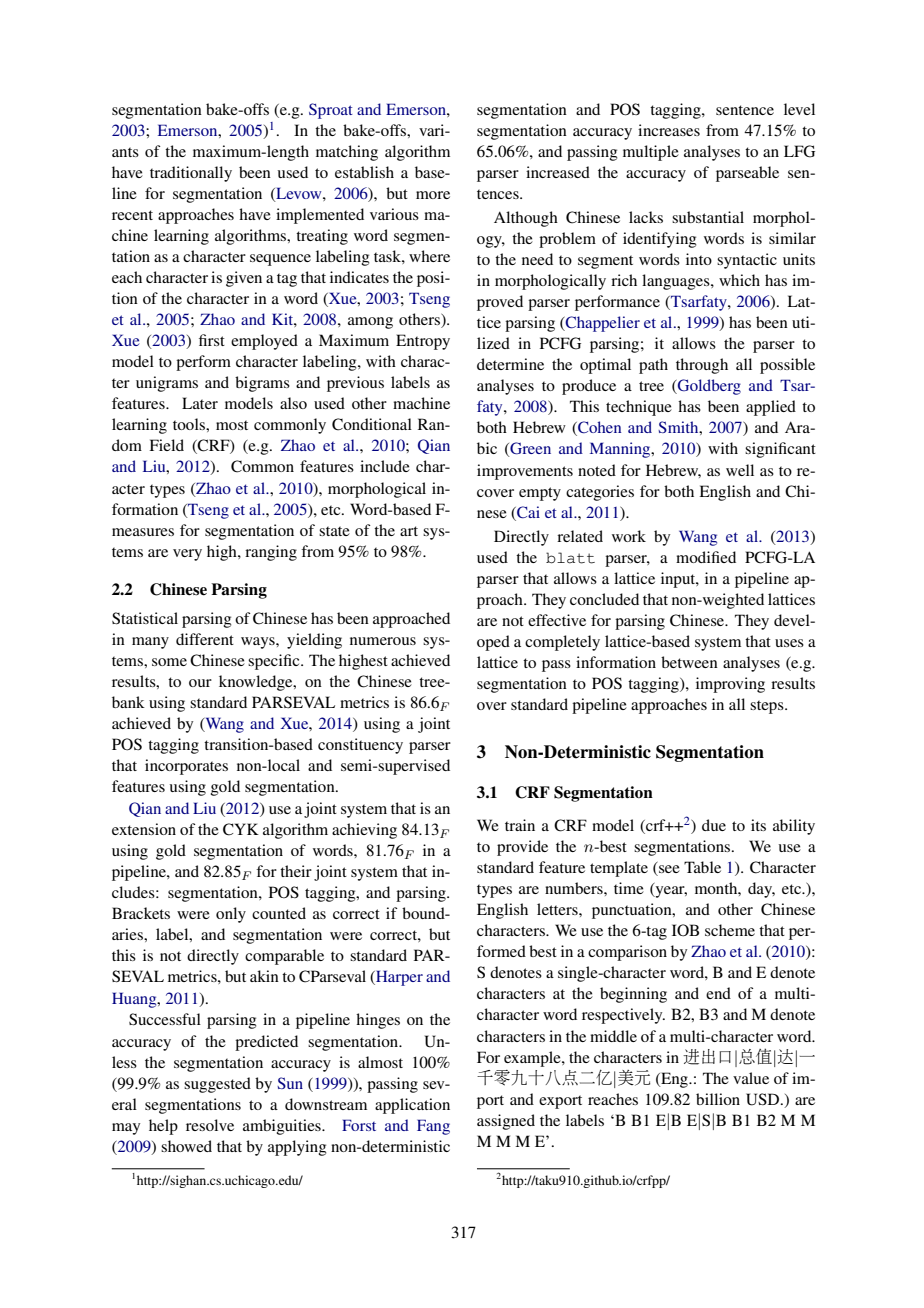 Image resolution: width=924 pixels, height=1308 pixels. What do you see at coordinates (525, 472) in the screenshot?
I see `improvements` at bounding box center [525, 472].
